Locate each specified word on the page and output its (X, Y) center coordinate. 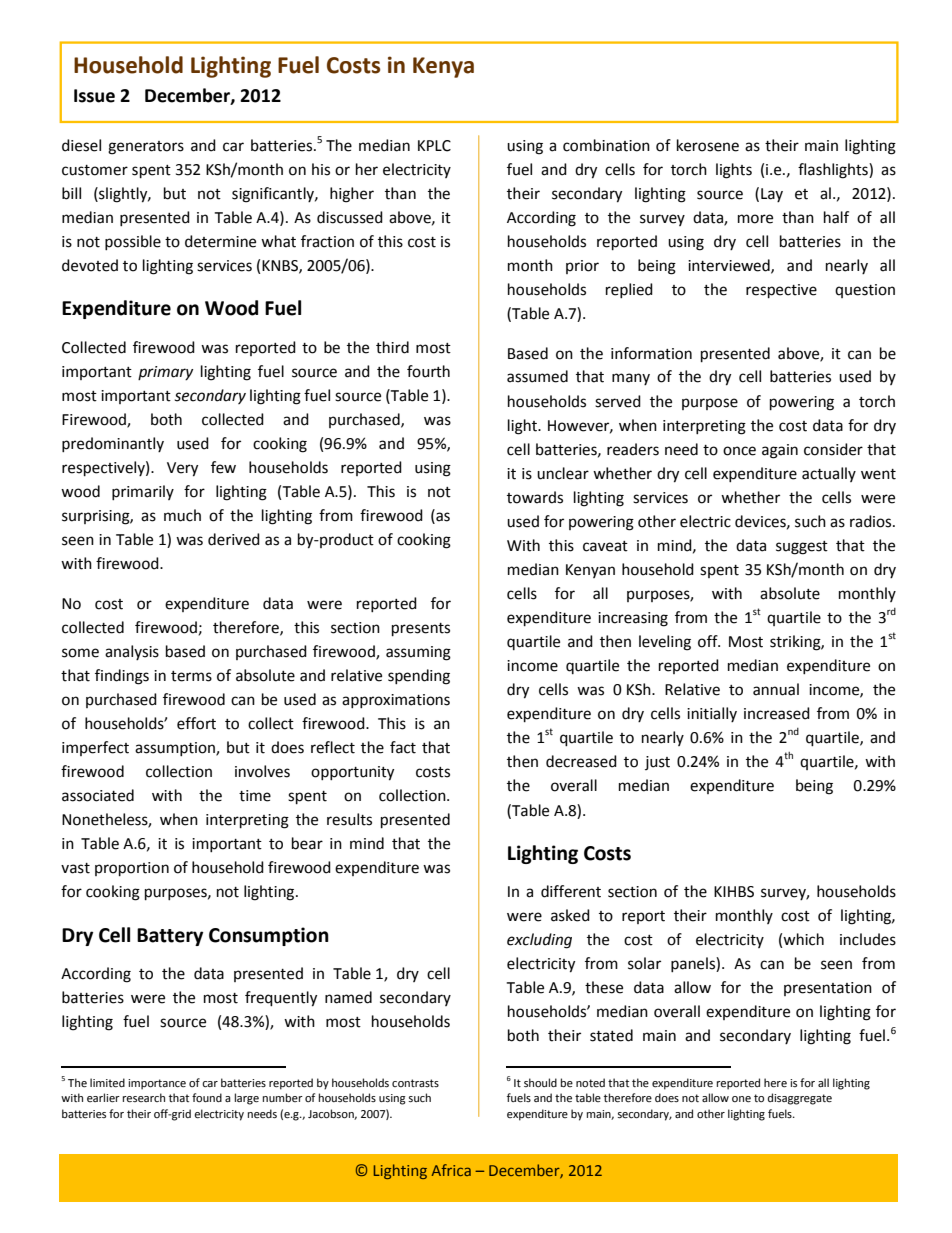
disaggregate (800, 1099)
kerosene (708, 145)
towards (535, 497)
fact (403, 747)
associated (98, 795)
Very (182, 469)
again (780, 451)
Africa (451, 1170)
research (144, 1098)
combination (606, 145)
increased (777, 713)
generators (146, 148)
